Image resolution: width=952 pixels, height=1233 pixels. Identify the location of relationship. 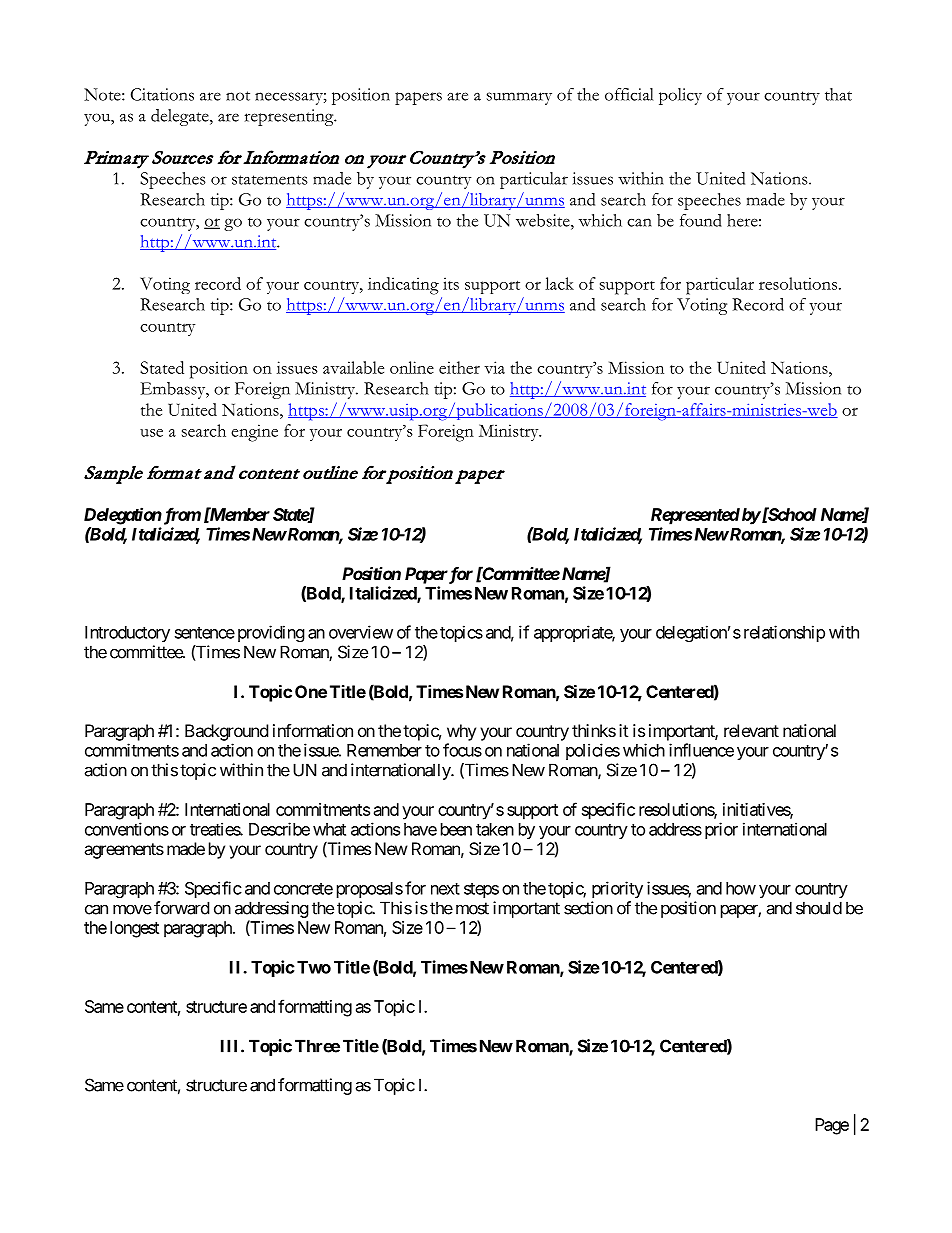
(784, 633).
